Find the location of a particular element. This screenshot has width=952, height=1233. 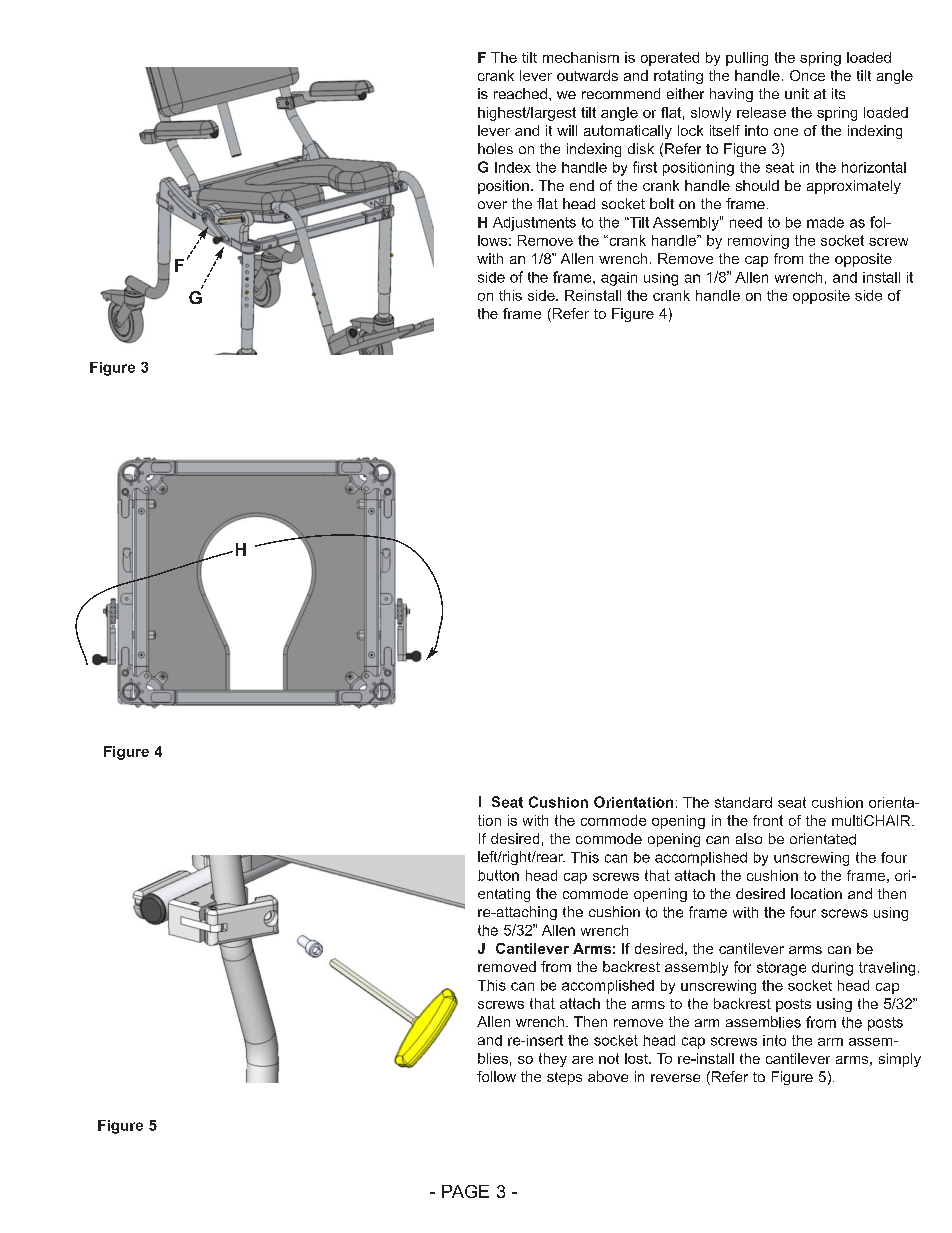

Once is located at coordinates (807, 75).
